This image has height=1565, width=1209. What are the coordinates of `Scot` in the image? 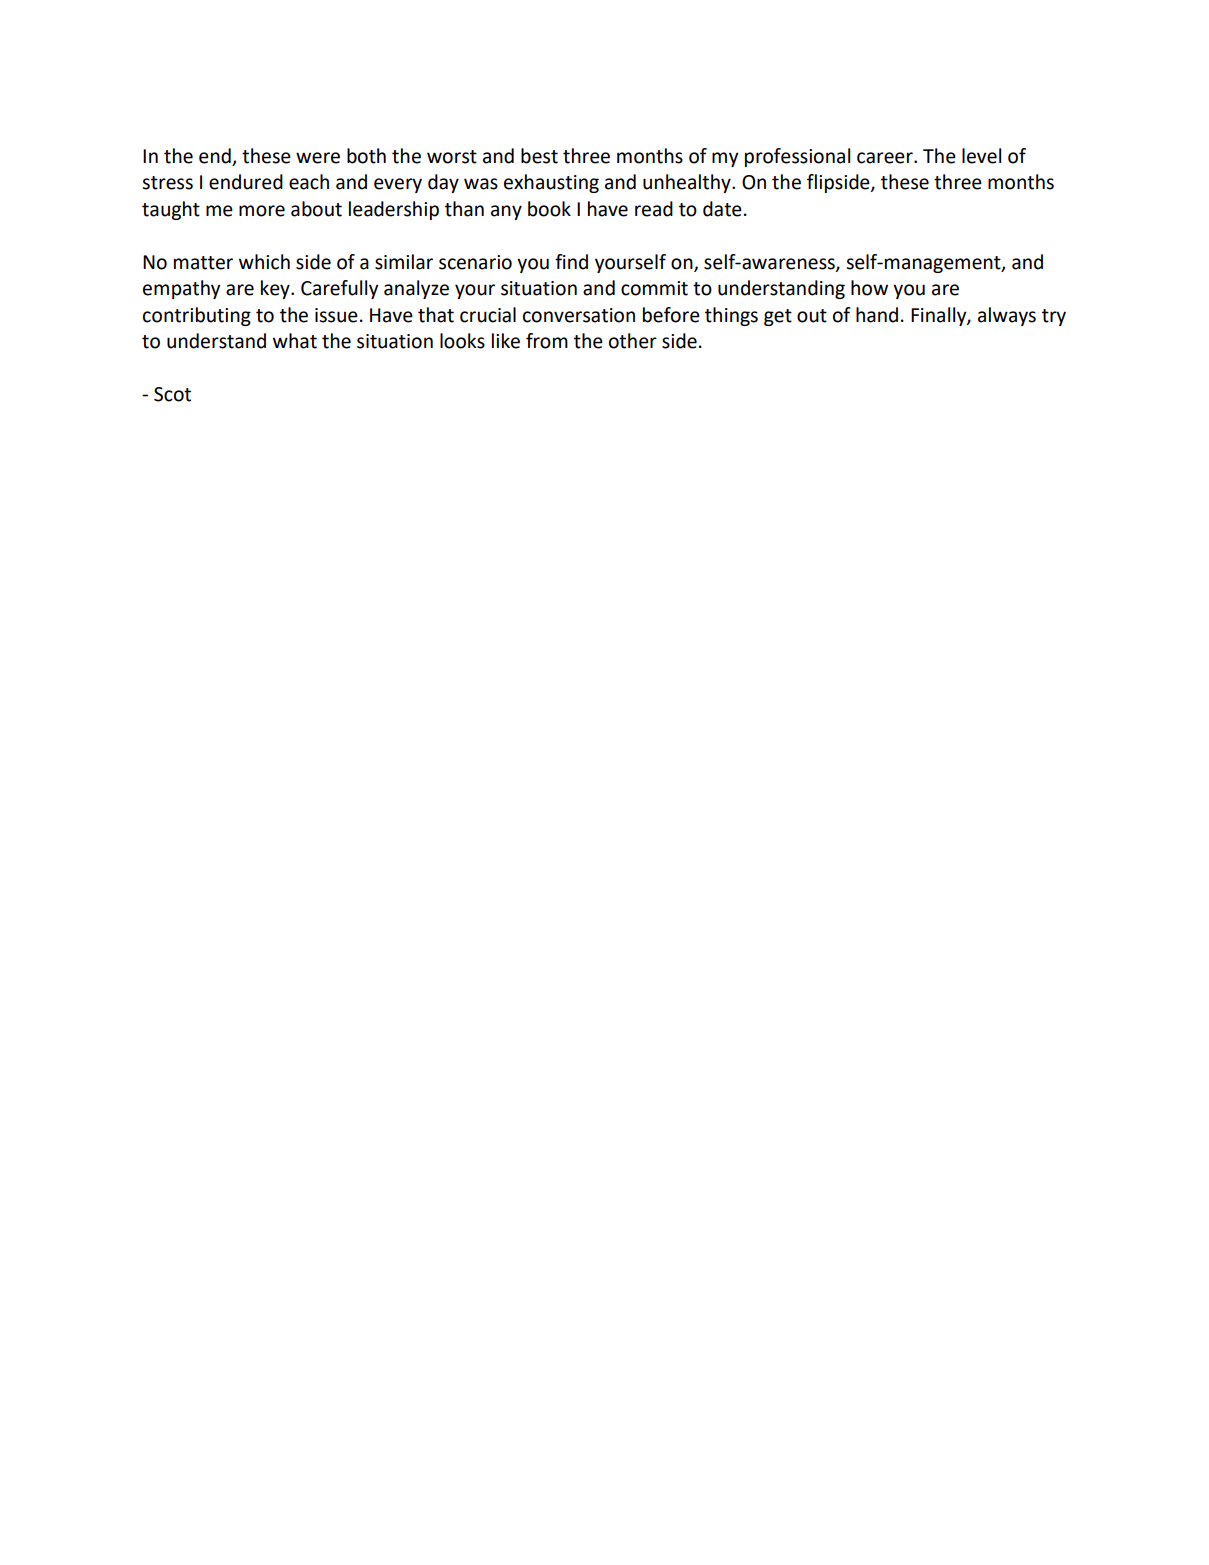 It's located at (172, 394).
